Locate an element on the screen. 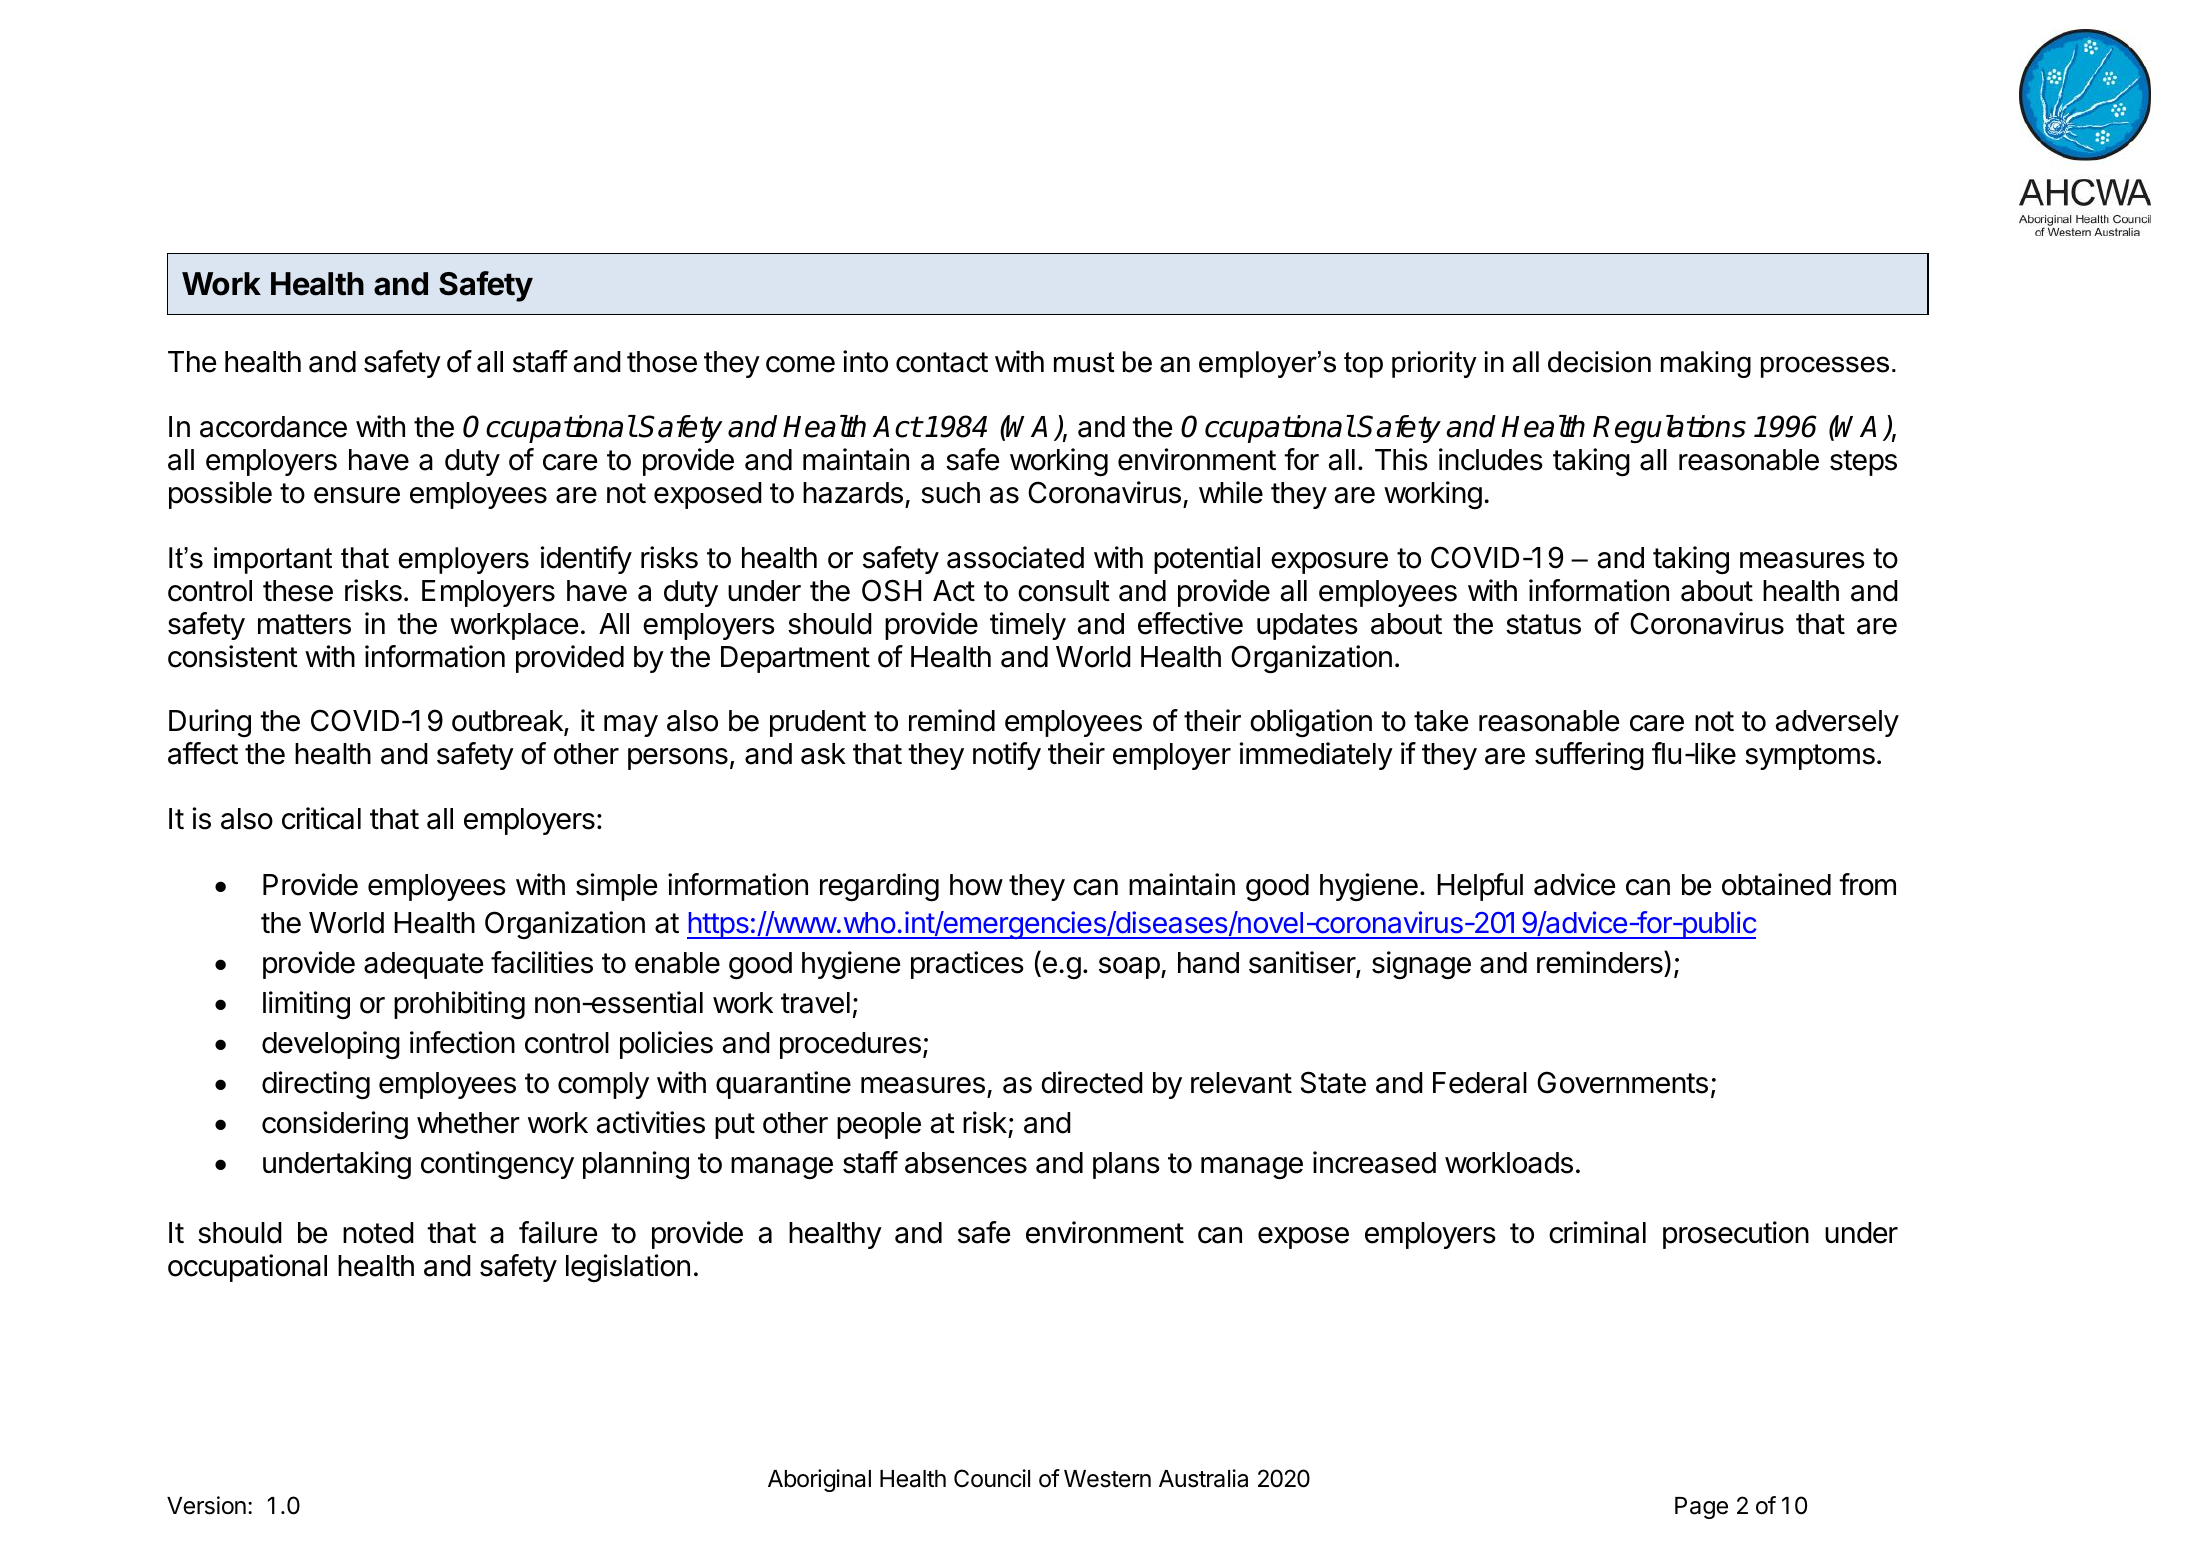 Image resolution: width=2202 pixels, height=1556 pixels. accordance is located at coordinates (273, 427).
